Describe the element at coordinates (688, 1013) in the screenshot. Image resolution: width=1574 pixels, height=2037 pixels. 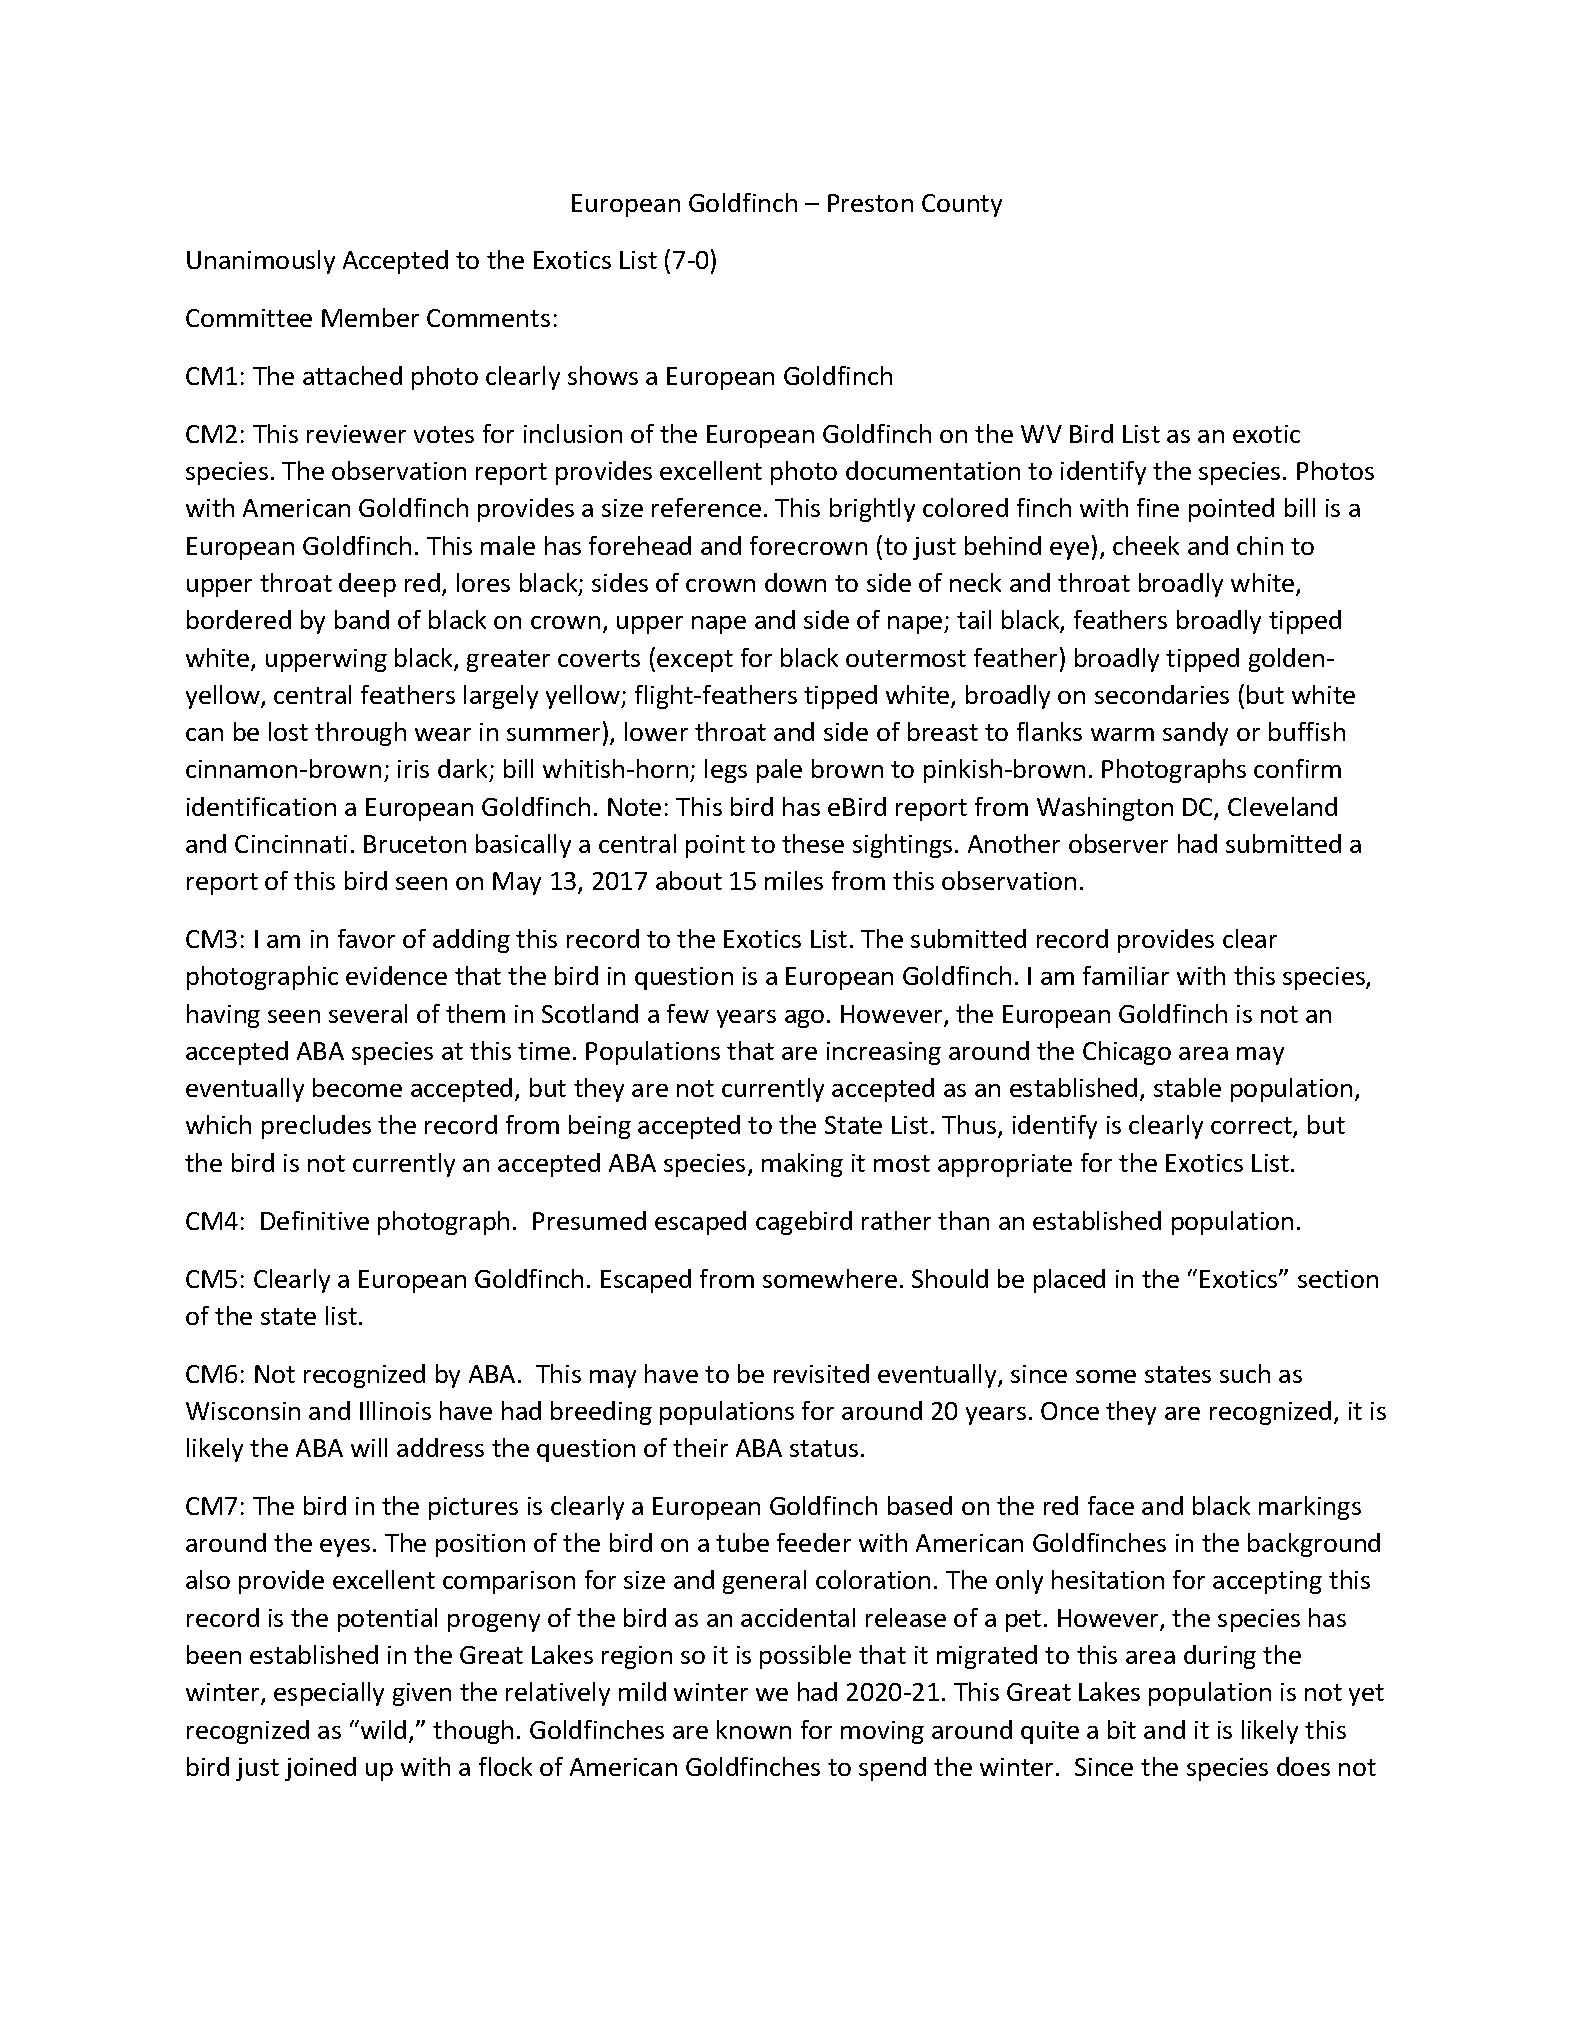
I see `few` at that location.
